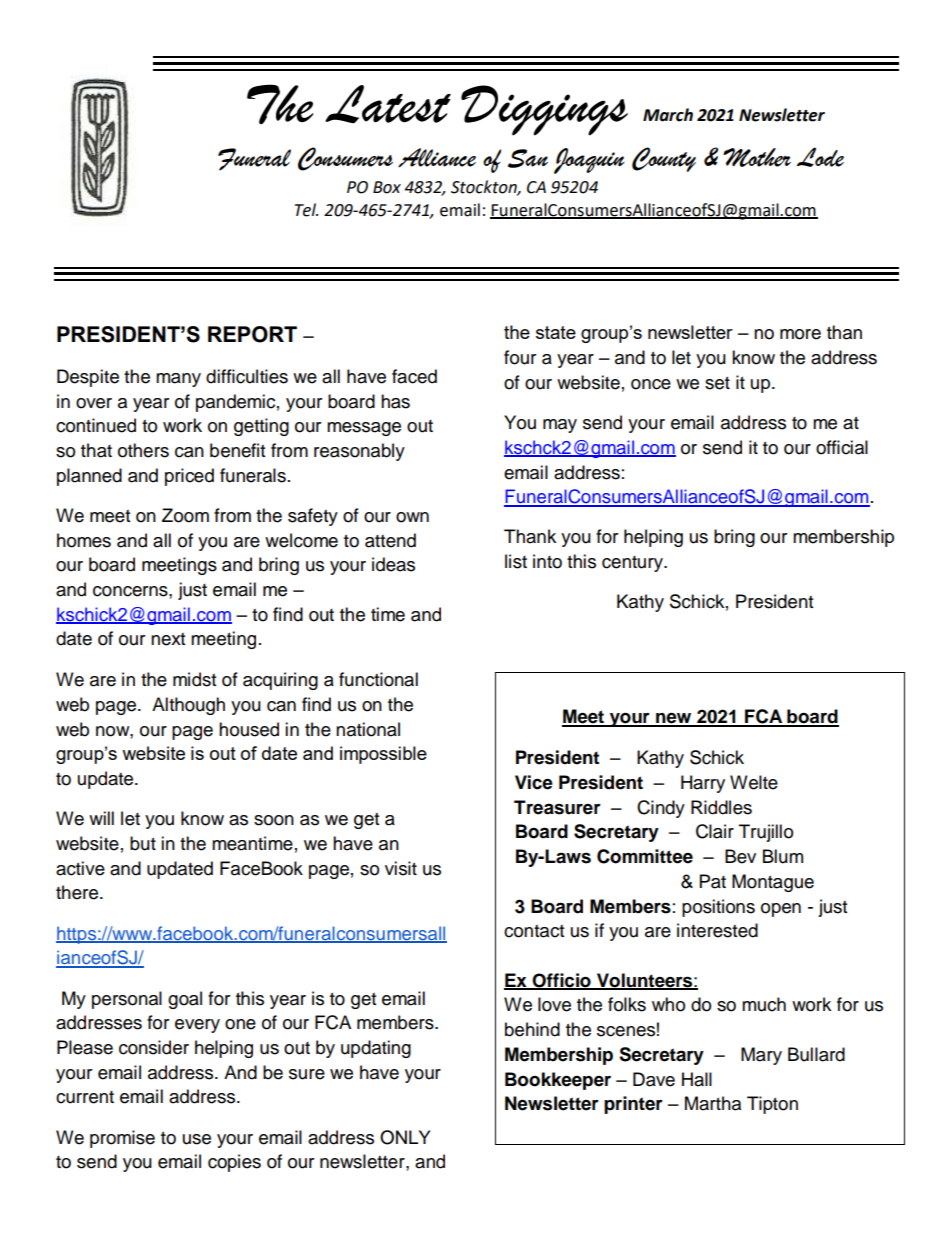 Image resolution: width=952 pixels, height=1233 pixels. What do you see at coordinates (143, 843) in the page?
I see `but` at bounding box center [143, 843].
